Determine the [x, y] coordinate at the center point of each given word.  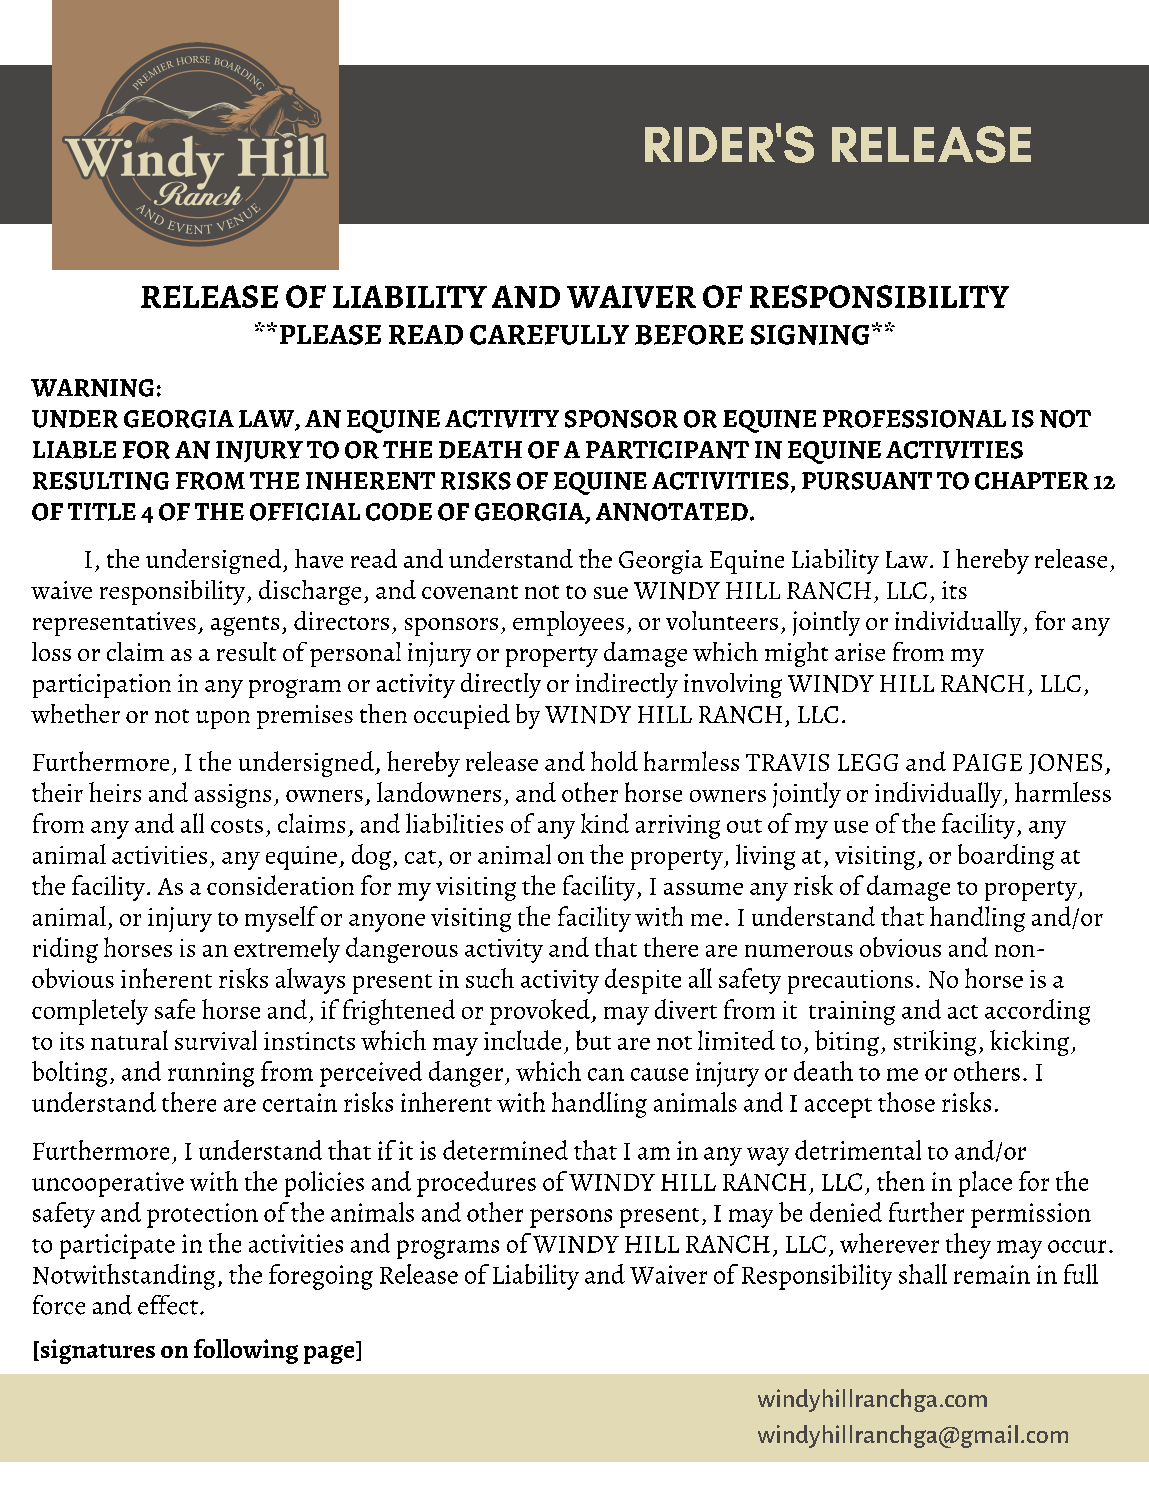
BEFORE [689, 335]
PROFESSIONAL [914, 419]
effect [168, 1305]
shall [923, 1274]
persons [571, 1218]
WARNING [92, 388]
